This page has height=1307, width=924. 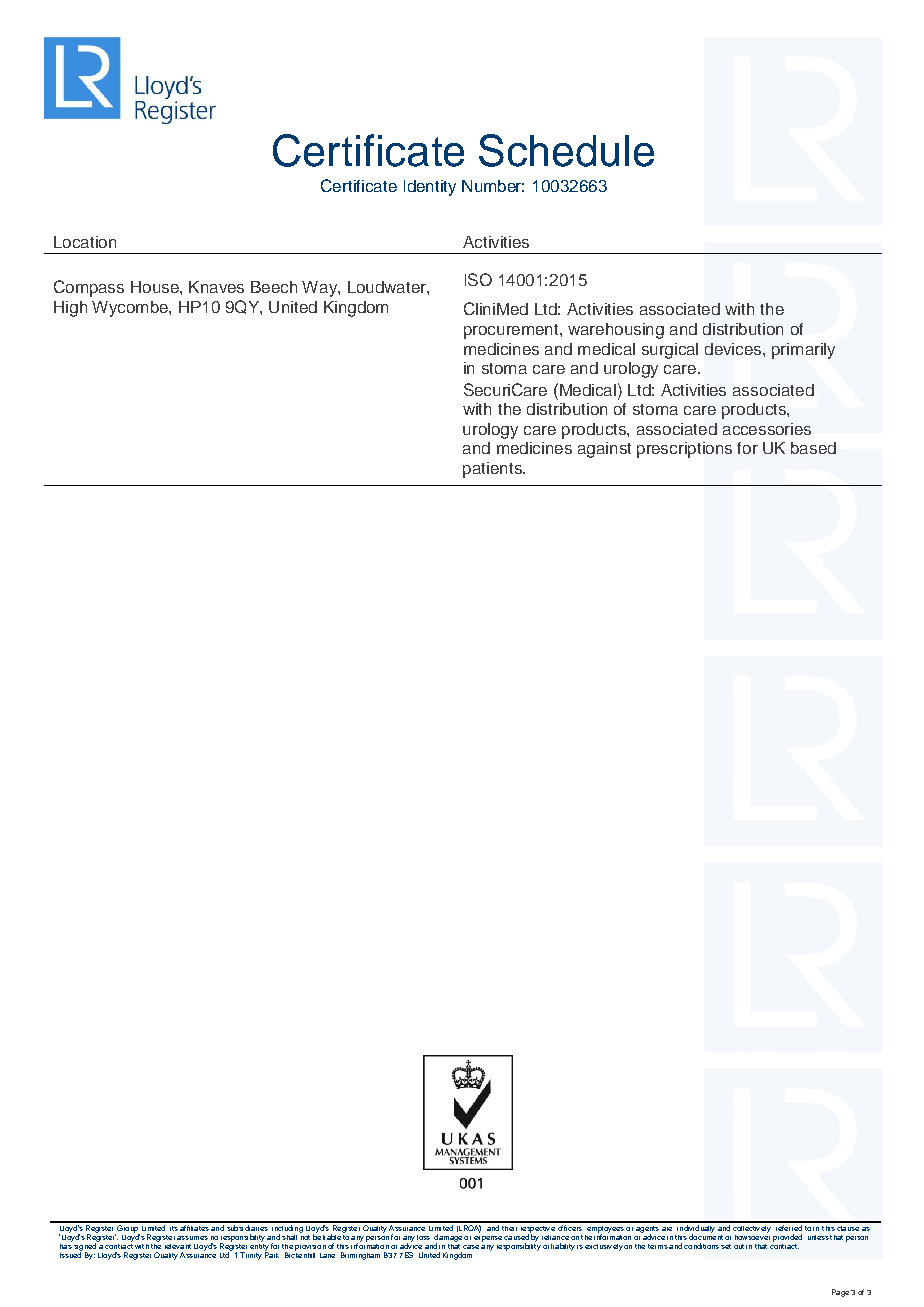 What do you see at coordinates (192, 1238) in the page?
I see `assumes` at bounding box center [192, 1238].
